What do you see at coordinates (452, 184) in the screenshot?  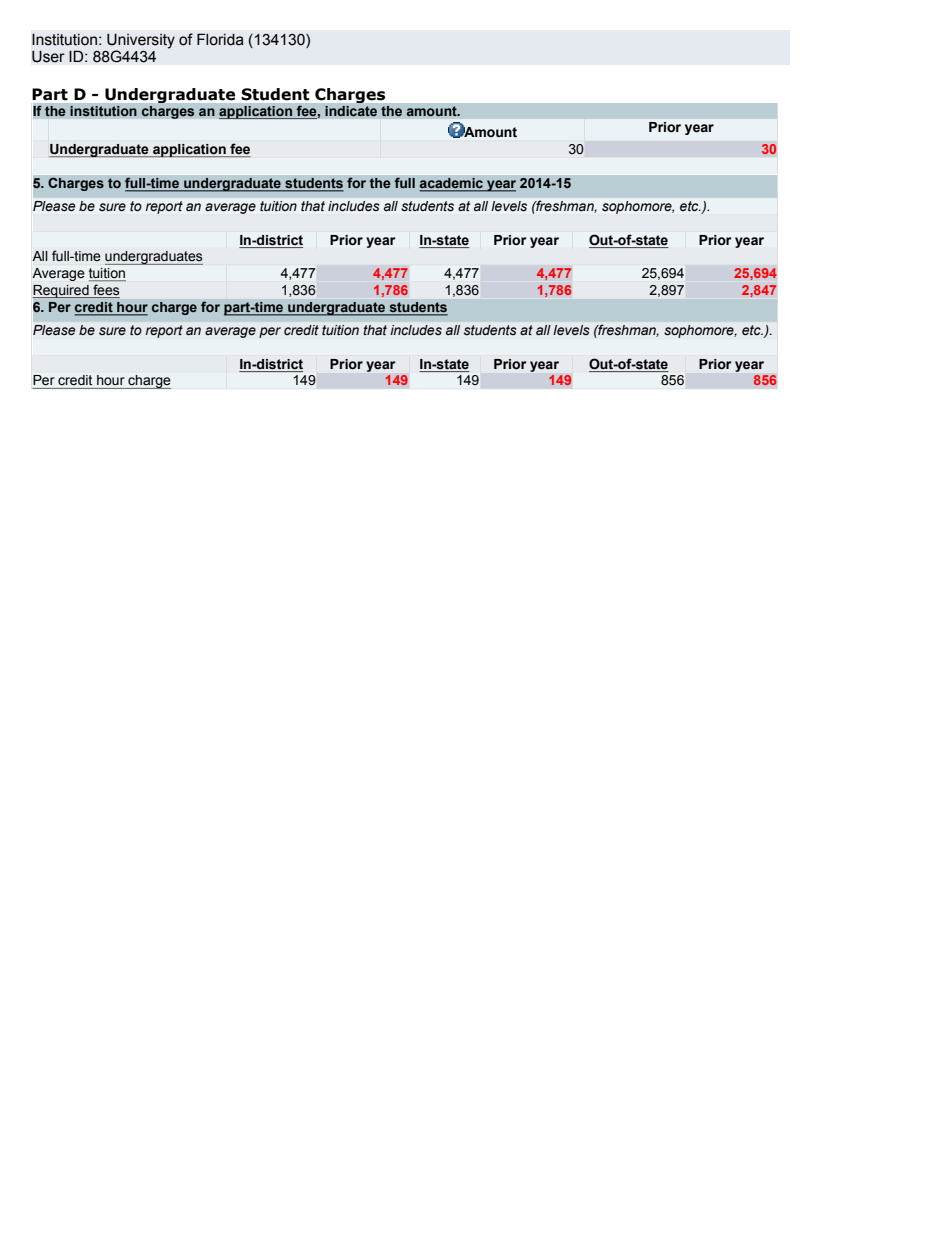 I see `academic` at bounding box center [452, 184].
